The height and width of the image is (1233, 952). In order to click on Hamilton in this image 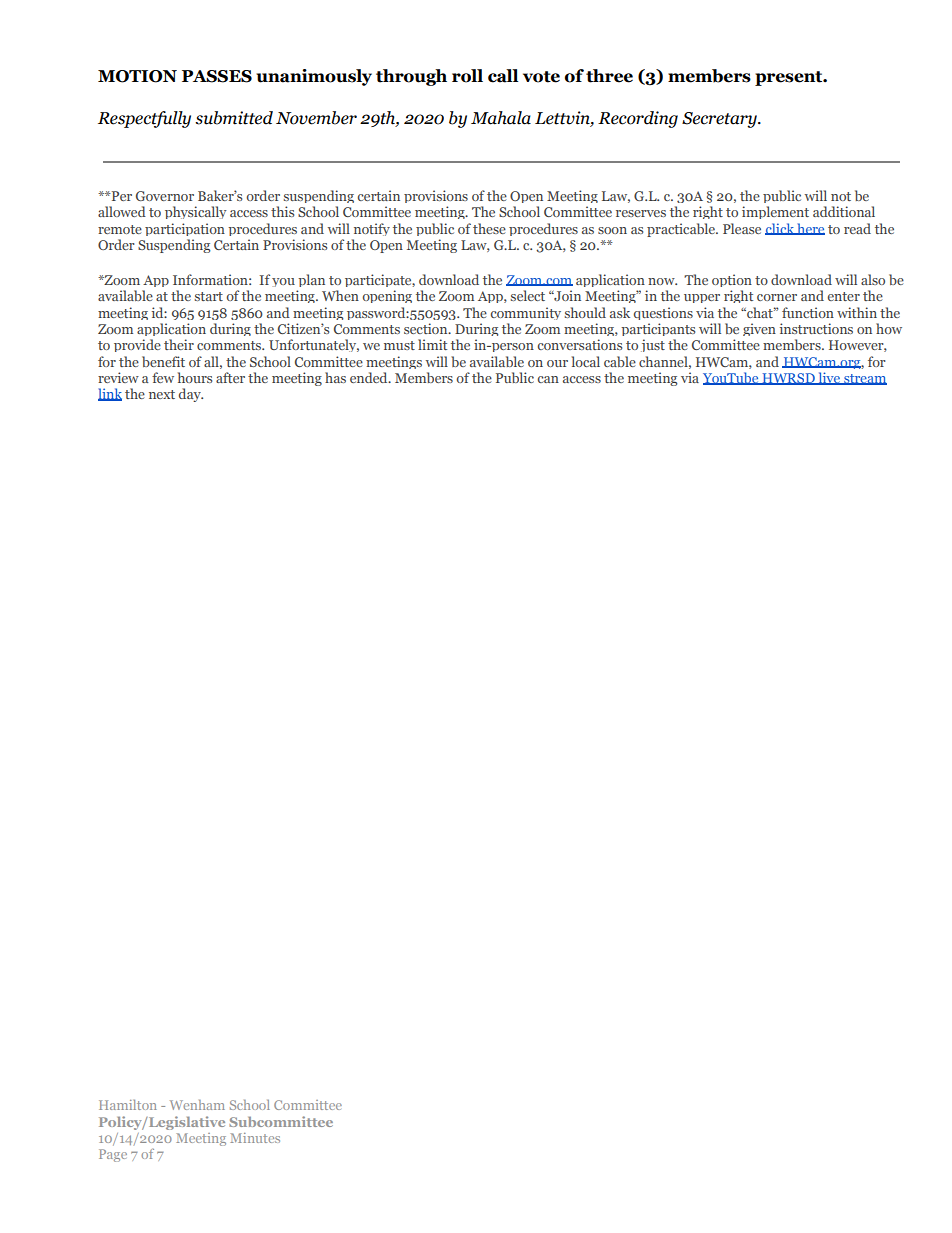, I will do `click(128, 1104)`.
